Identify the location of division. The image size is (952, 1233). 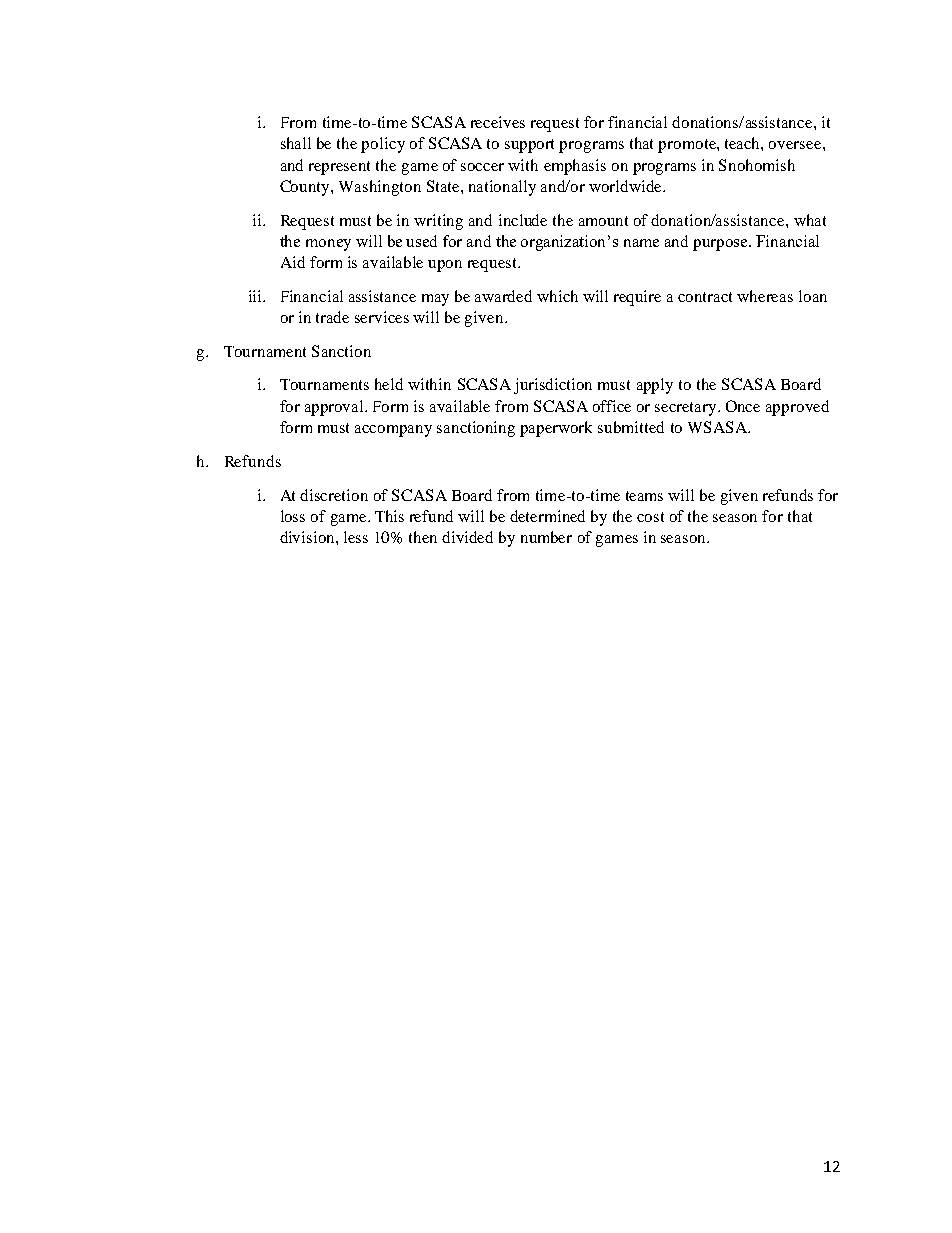
(308, 537).
